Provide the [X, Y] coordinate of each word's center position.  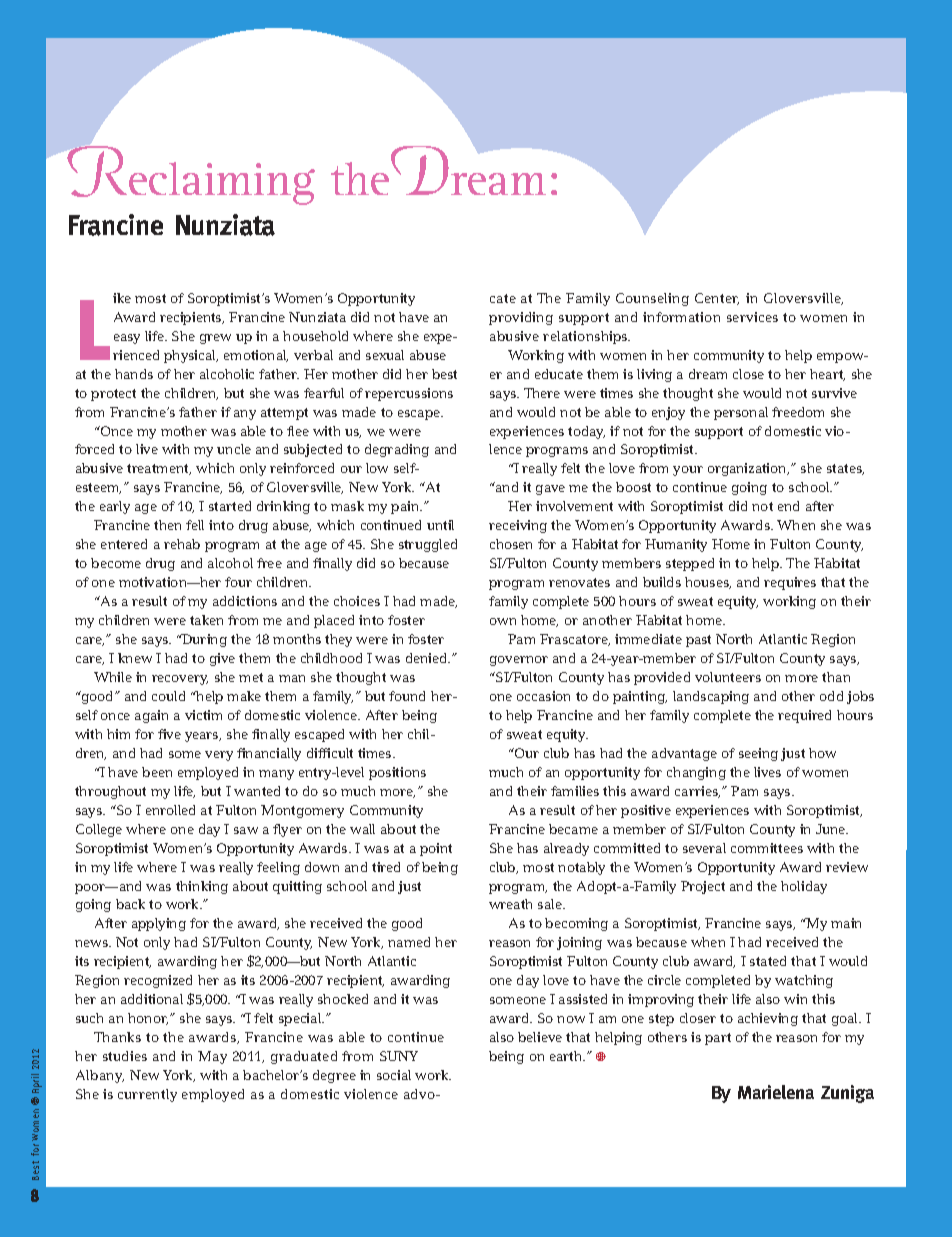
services [752, 317]
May [212, 1057]
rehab [182, 544]
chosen [511, 544]
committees [767, 848]
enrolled [170, 810]
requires [790, 583]
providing [521, 318]
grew [215, 339]
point [436, 849]
